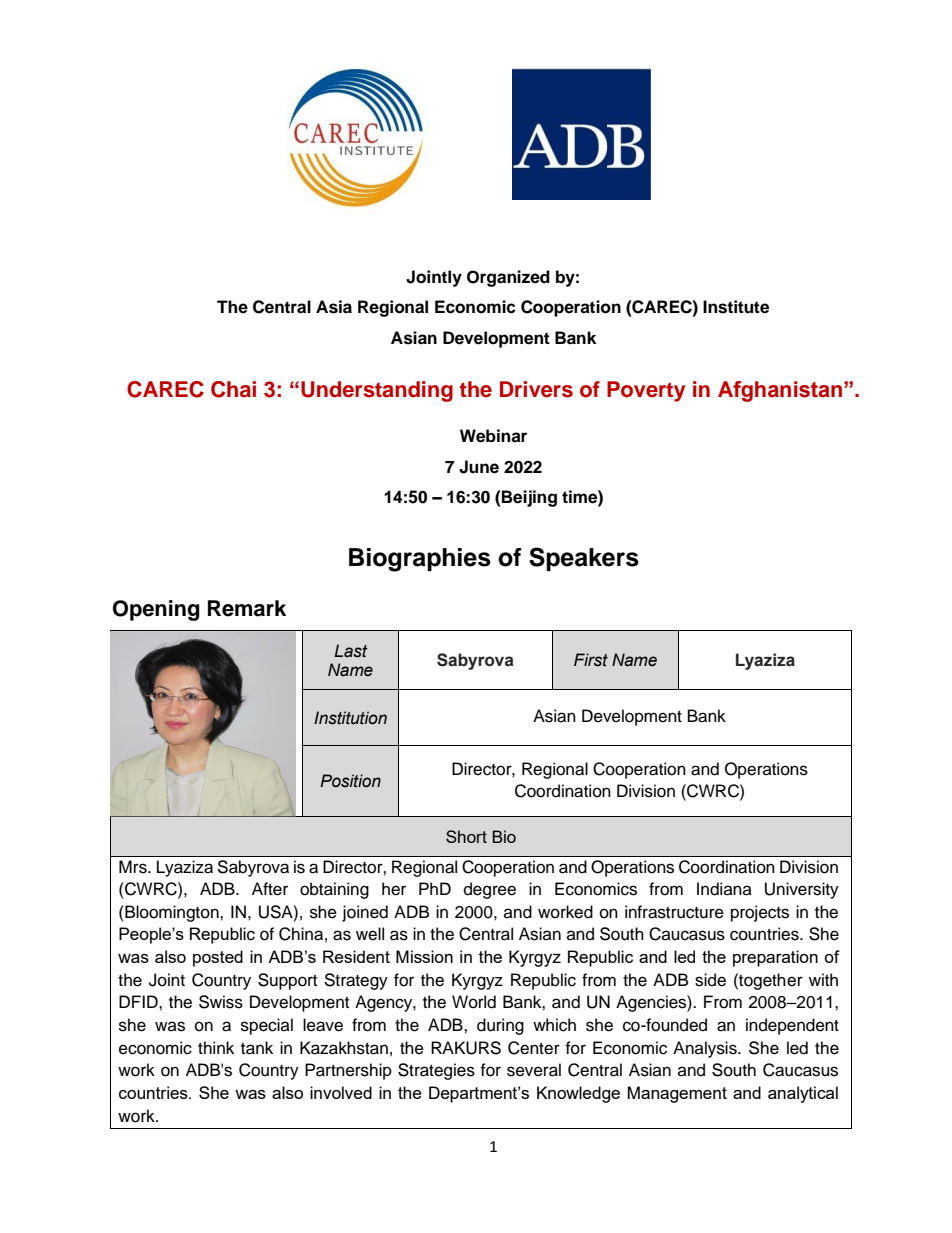  Describe the element at coordinates (436, 1071) in the screenshot. I see `Strategies` at that location.
